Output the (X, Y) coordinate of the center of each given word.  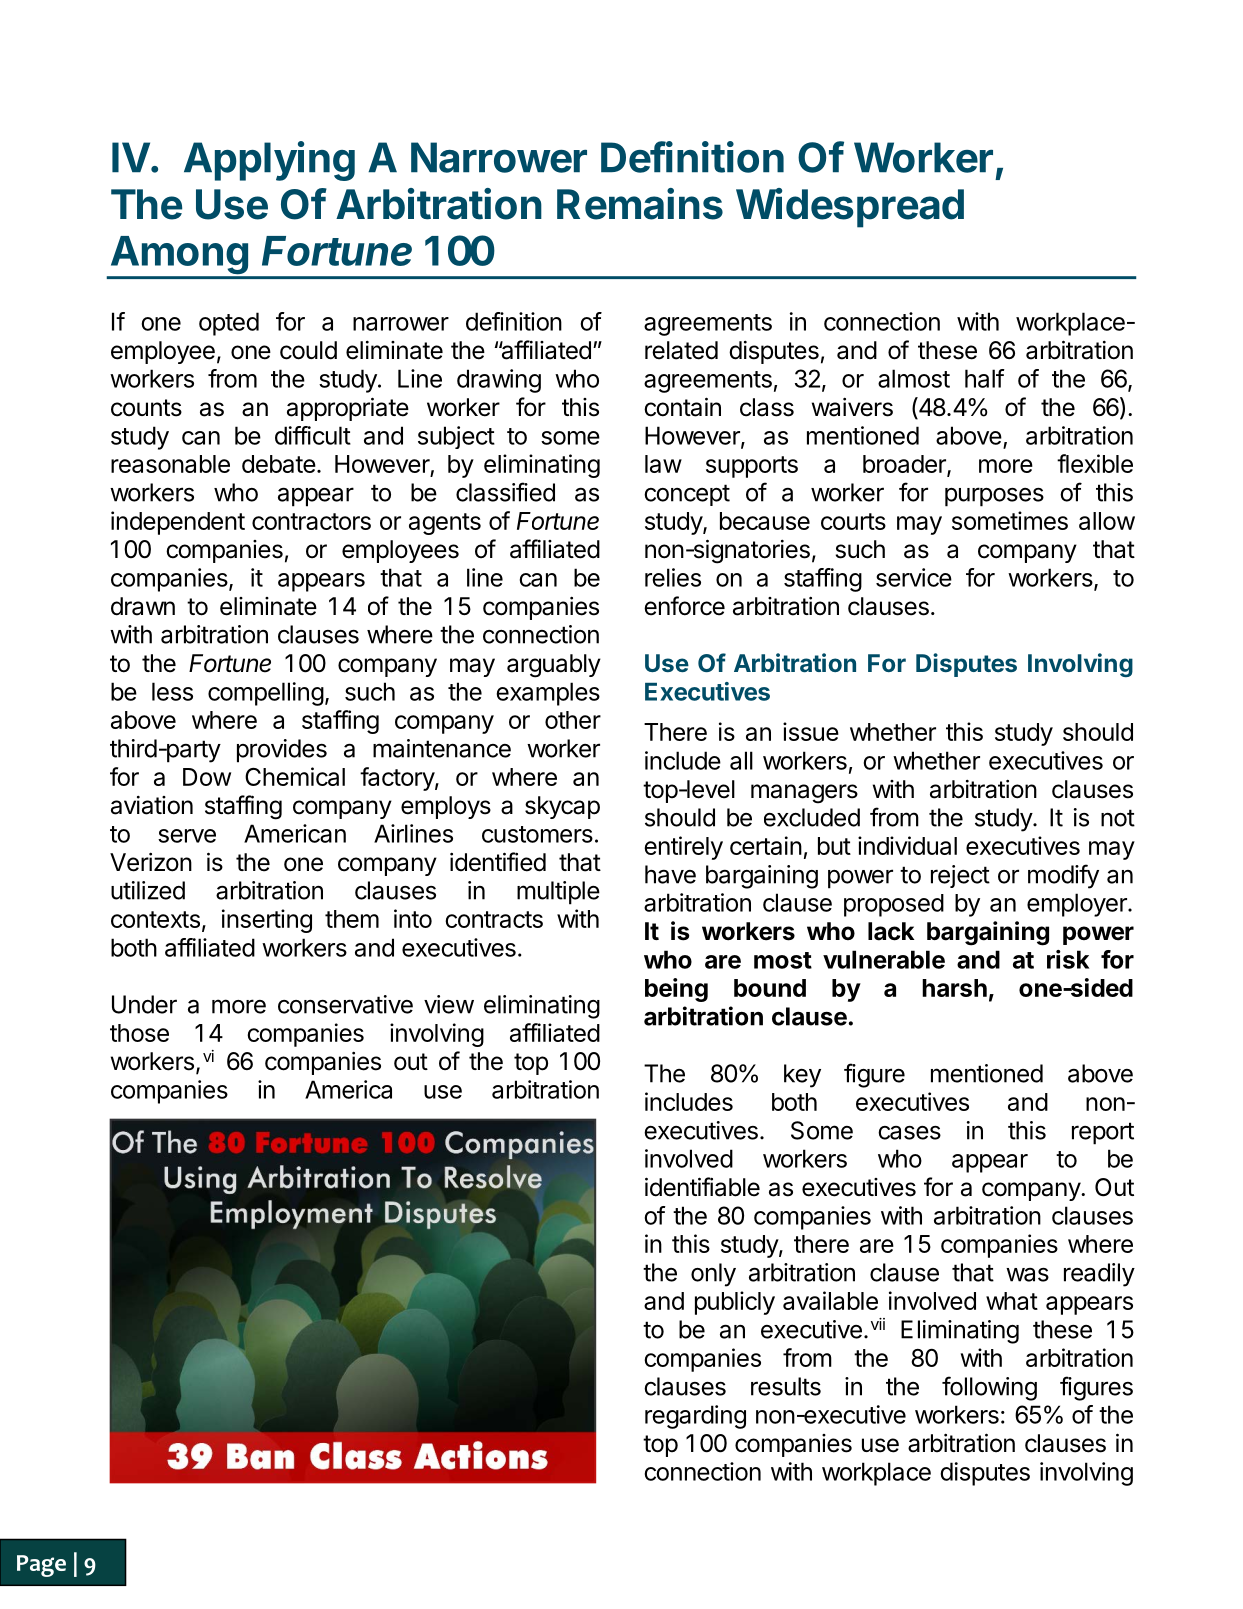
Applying (269, 161)
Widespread (850, 208)
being (676, 990)
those (139, 1033)
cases (909, 1133)
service (914, 577)
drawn (143, 606)
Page (41, 1566)
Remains (640, 204)
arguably (554, 666)
